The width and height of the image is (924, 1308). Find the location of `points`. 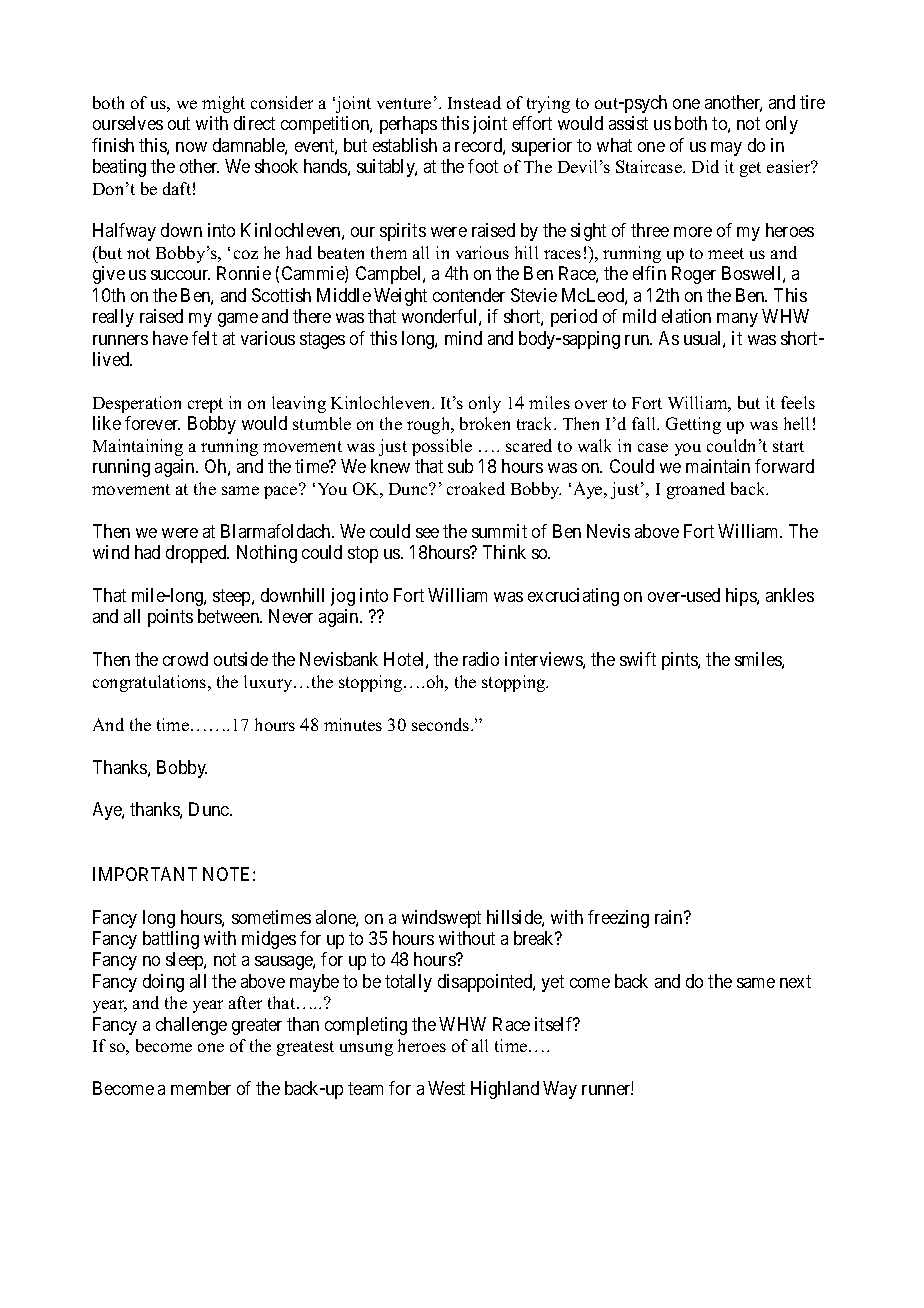

points is located at coordinates (170, 618).
